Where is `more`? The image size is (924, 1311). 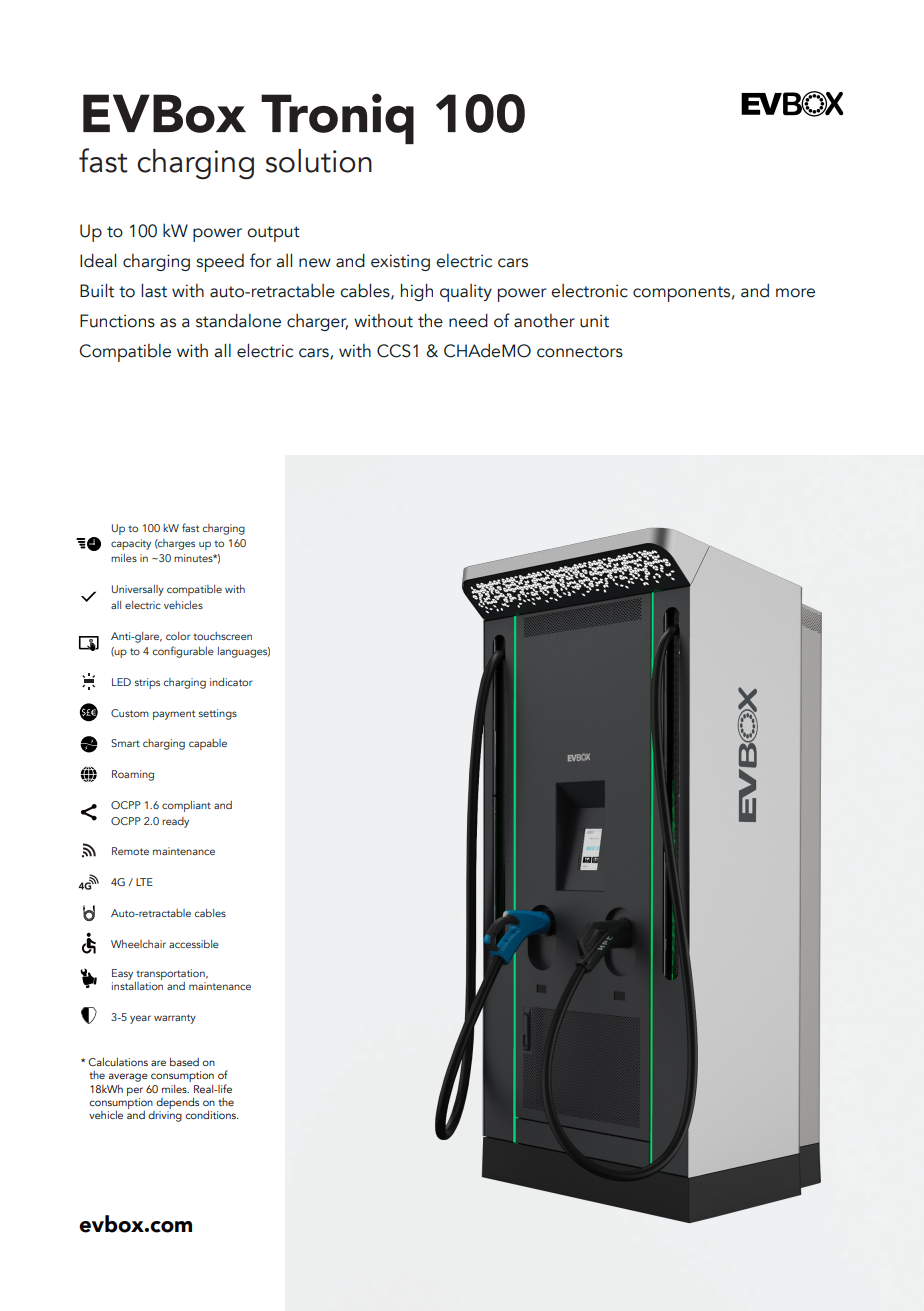
more is located at coordinates (795, 293).
